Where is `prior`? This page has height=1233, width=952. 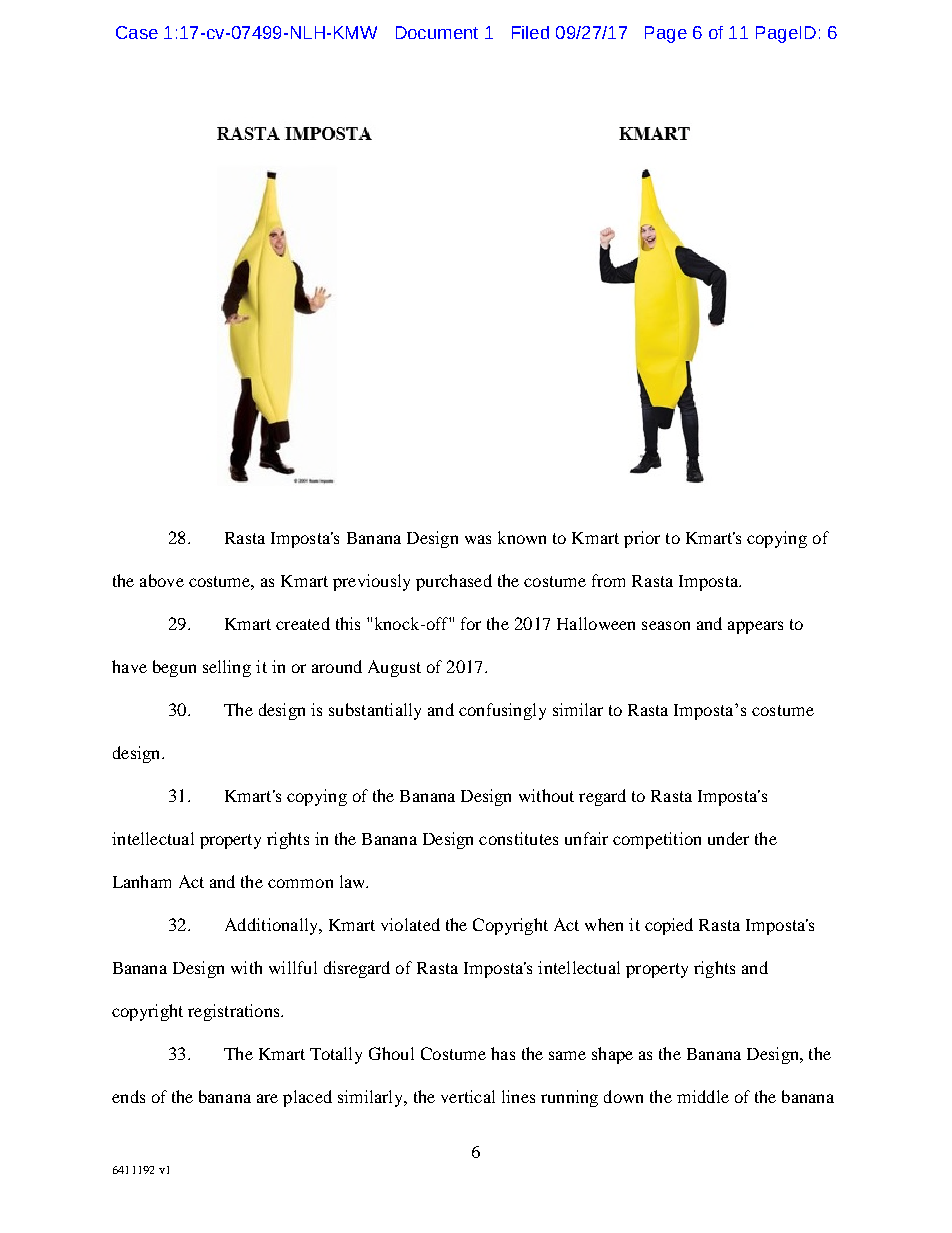 prior is located at coordinates (642, 539).
